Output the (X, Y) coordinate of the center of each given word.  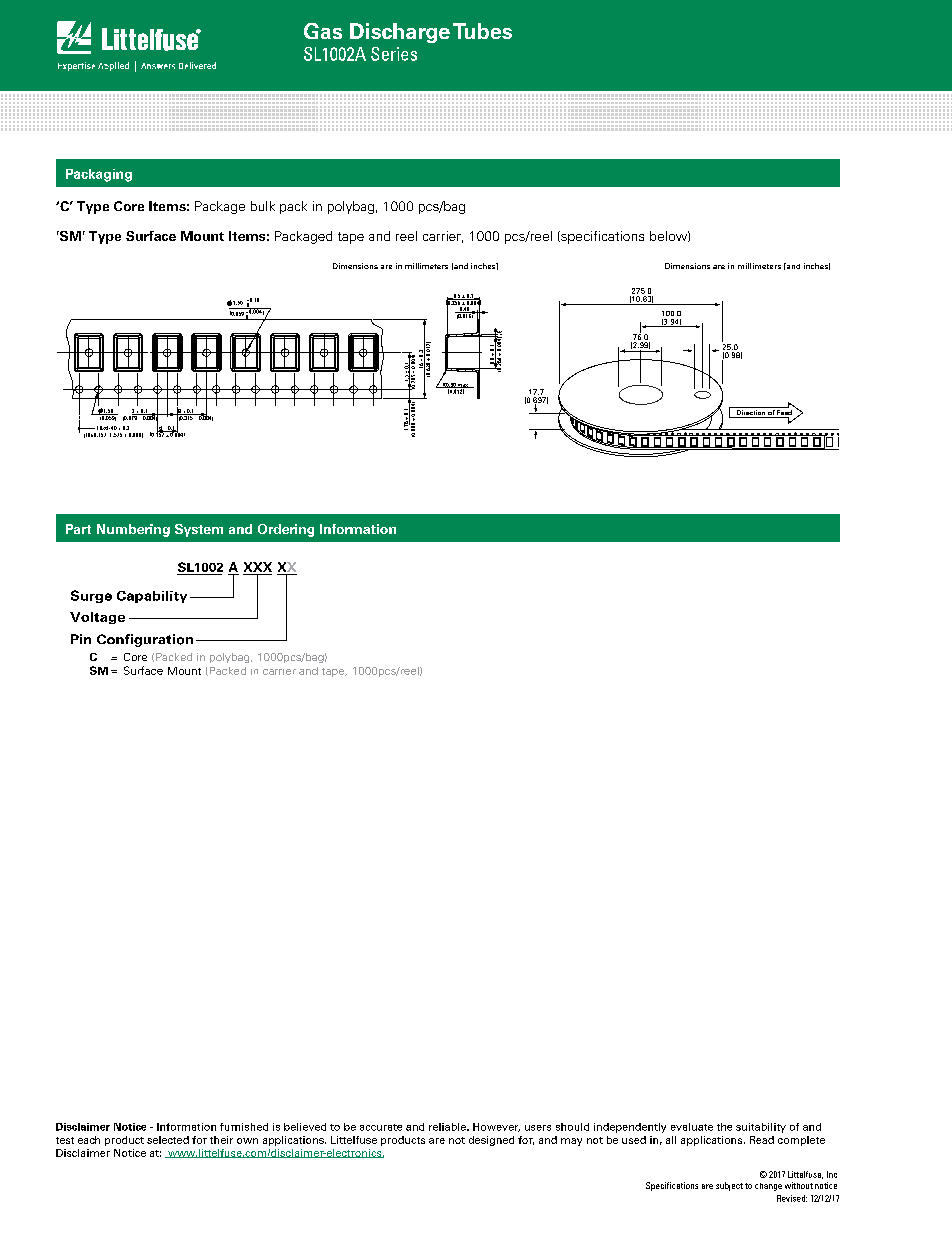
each (89, 1140)
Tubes (482, 31)
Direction (750, 414)
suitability (761, 1128)
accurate (381, 1127)
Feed (783, 414)
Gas (323, 31)
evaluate (692, 1127)
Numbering (133, 530)
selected (168, 1140)
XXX (258, 567)
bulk (263, 206)
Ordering (286, 530)
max (463, 386)
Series (394, 54)
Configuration (145, 640)
